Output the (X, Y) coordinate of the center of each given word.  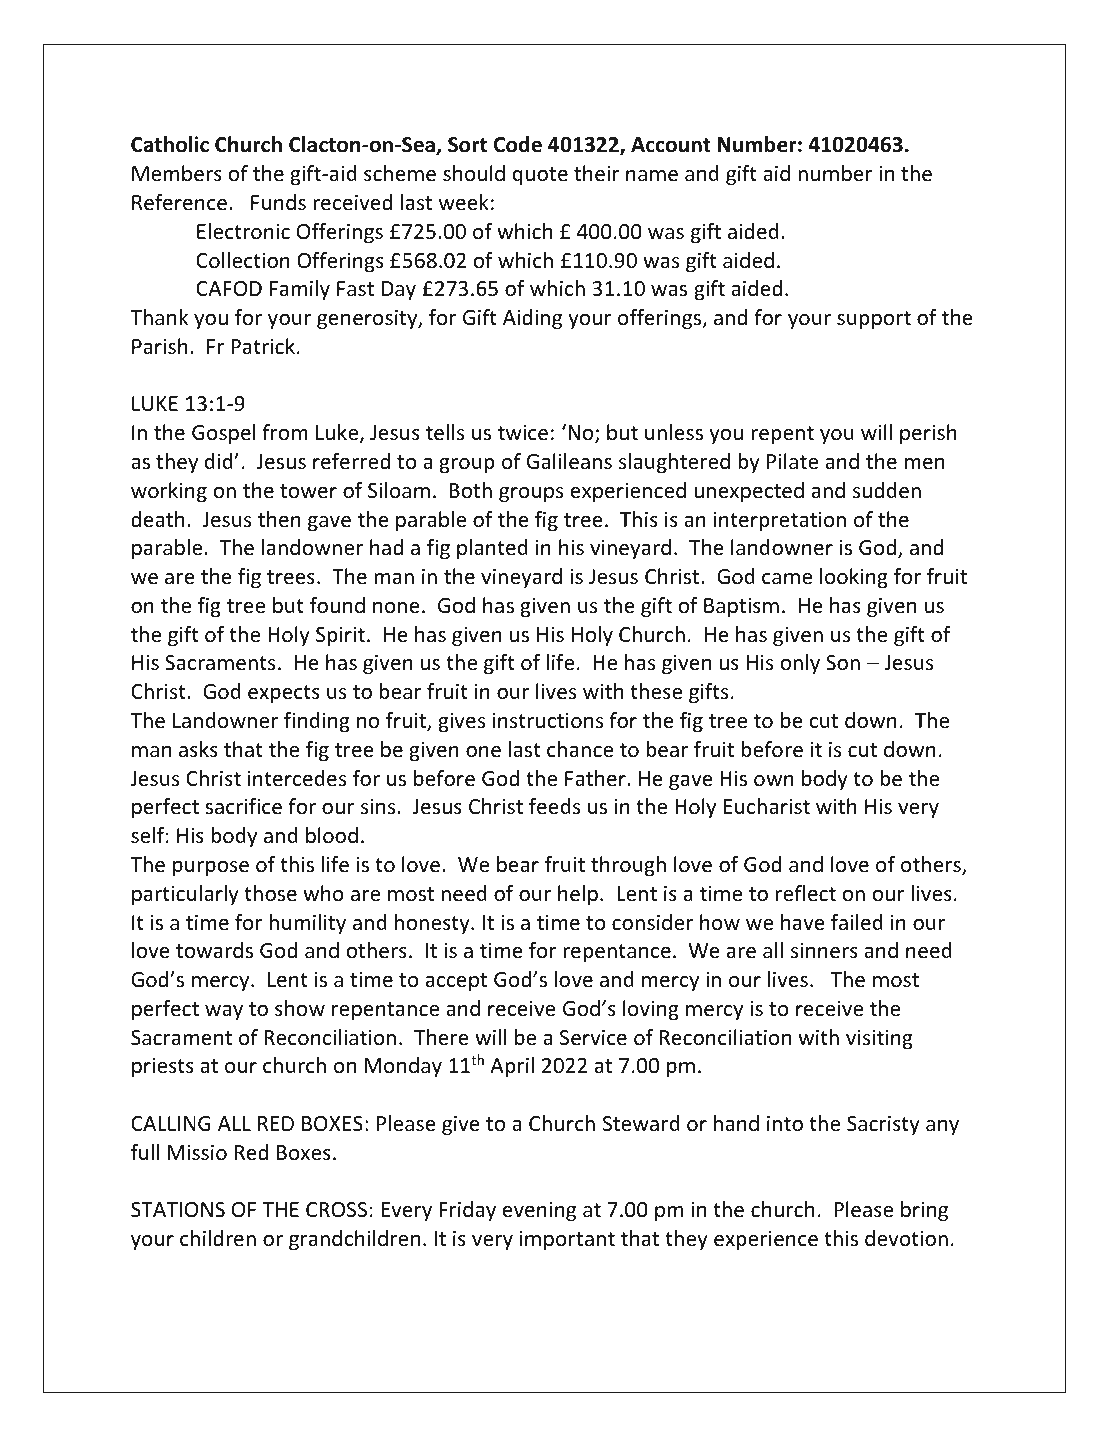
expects (284, 694)
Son (843, 663)
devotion (906, 1238)
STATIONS (178, 1210)
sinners (824, 950)
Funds (278, 202)
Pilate (792, 461)
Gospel (223, 434)
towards (214, 950)
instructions (548, 721)
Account (671, 145)
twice (523, 432)
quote (540, 176)
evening (539, 1211)
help (578, 895)
